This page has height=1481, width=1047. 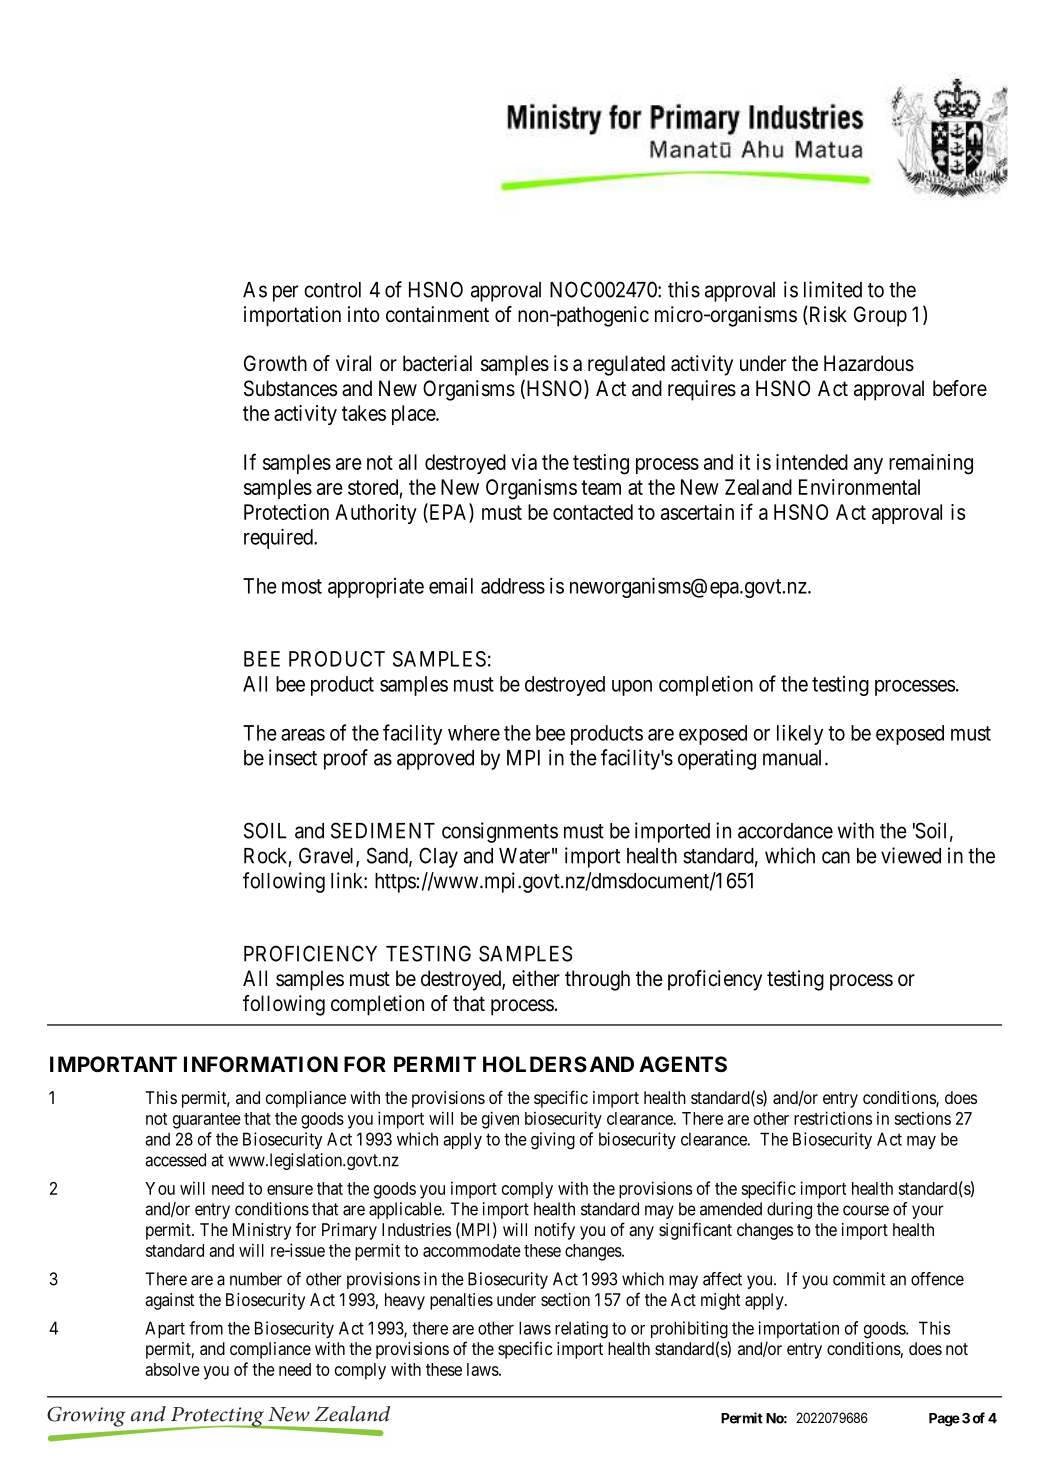 I want to click on Growth, so click(x=275, y=363).
